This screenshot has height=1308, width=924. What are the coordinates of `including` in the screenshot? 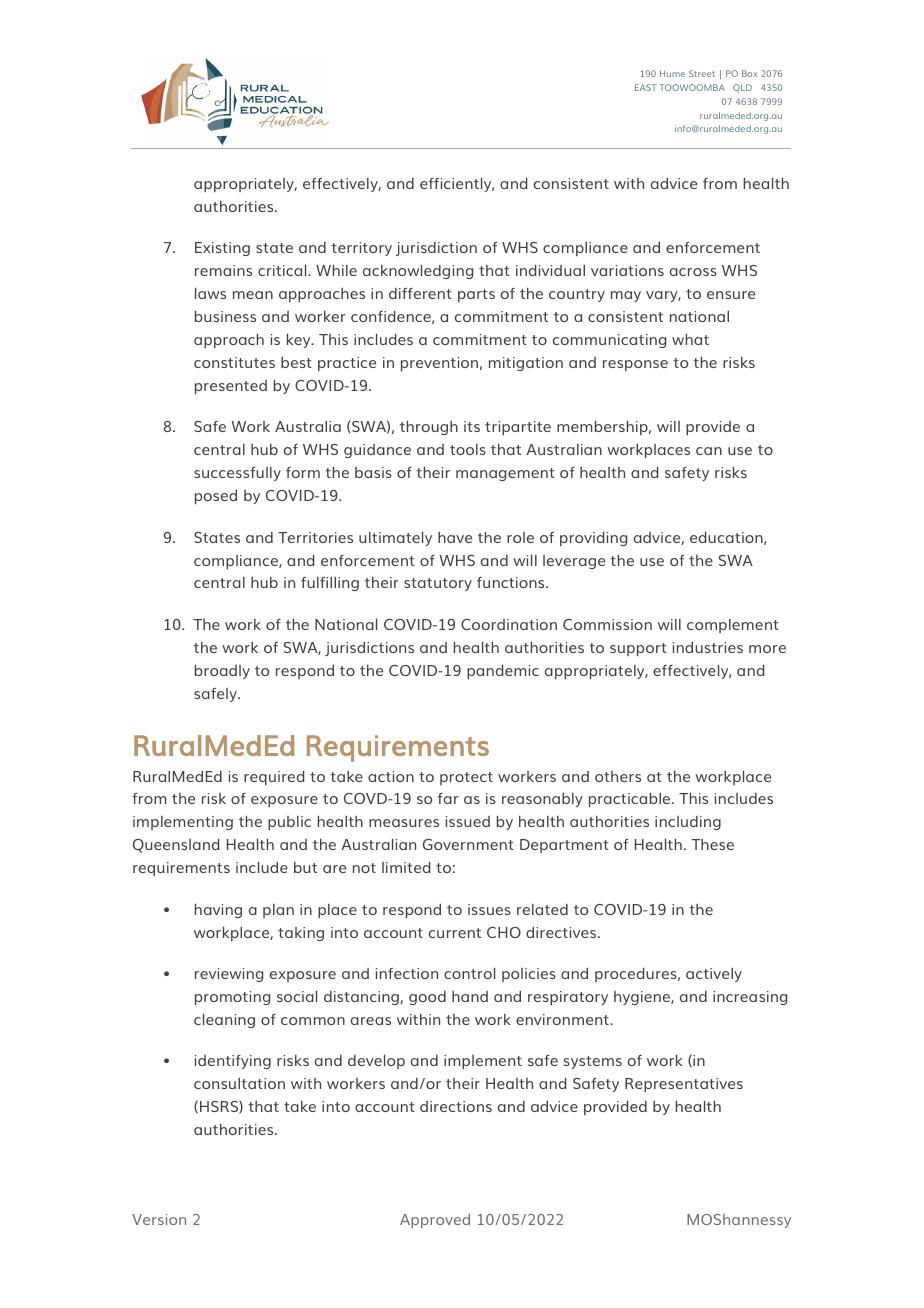 It's located at (688, 823).
